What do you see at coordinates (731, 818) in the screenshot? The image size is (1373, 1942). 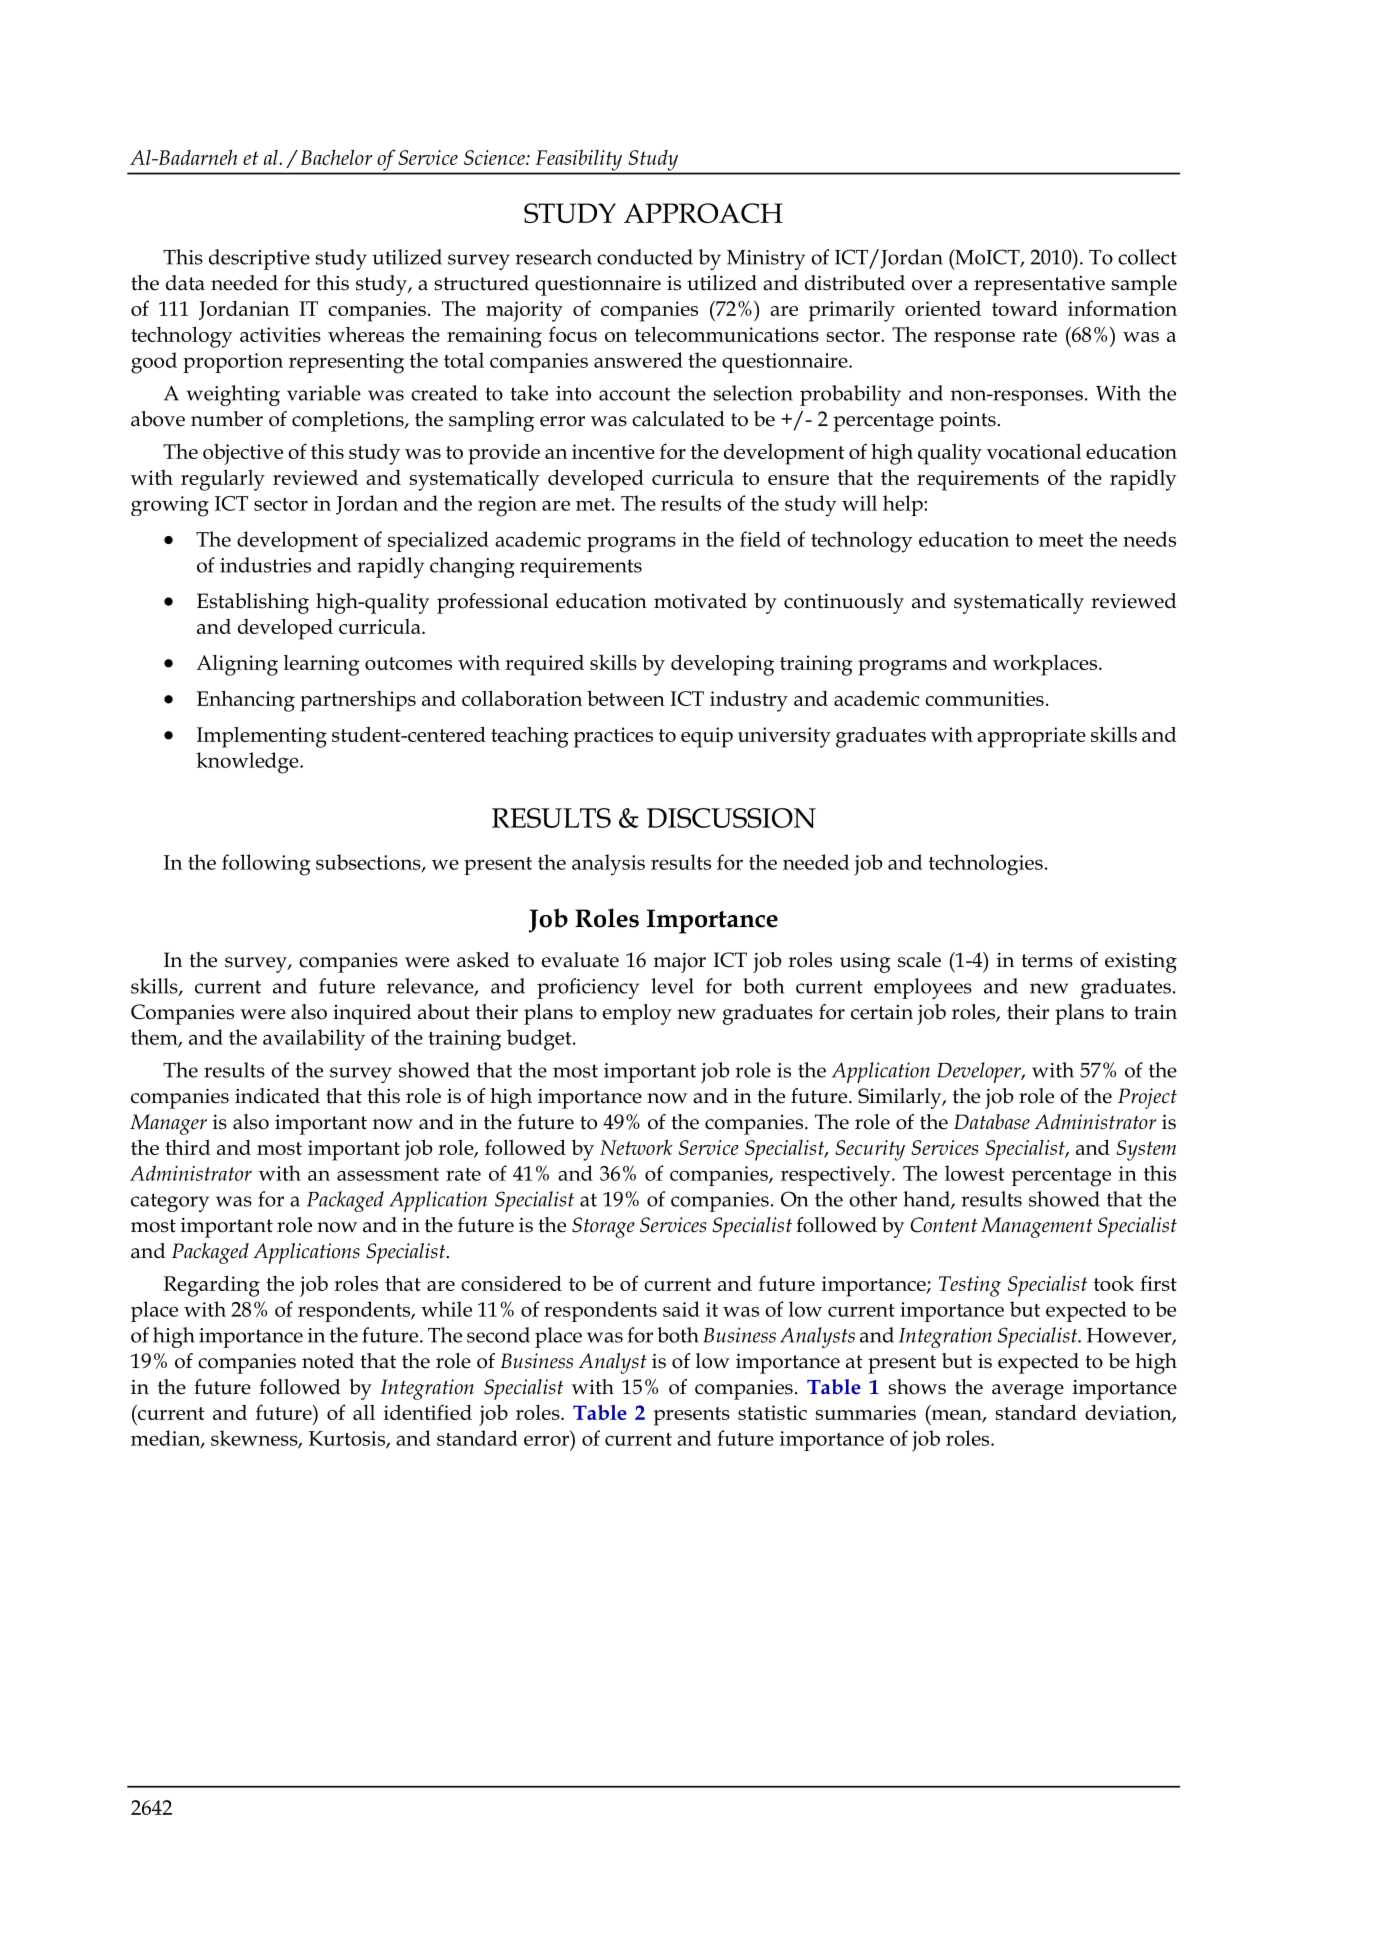 I see `DISCUSSION` at bounding box center [731, 818].
